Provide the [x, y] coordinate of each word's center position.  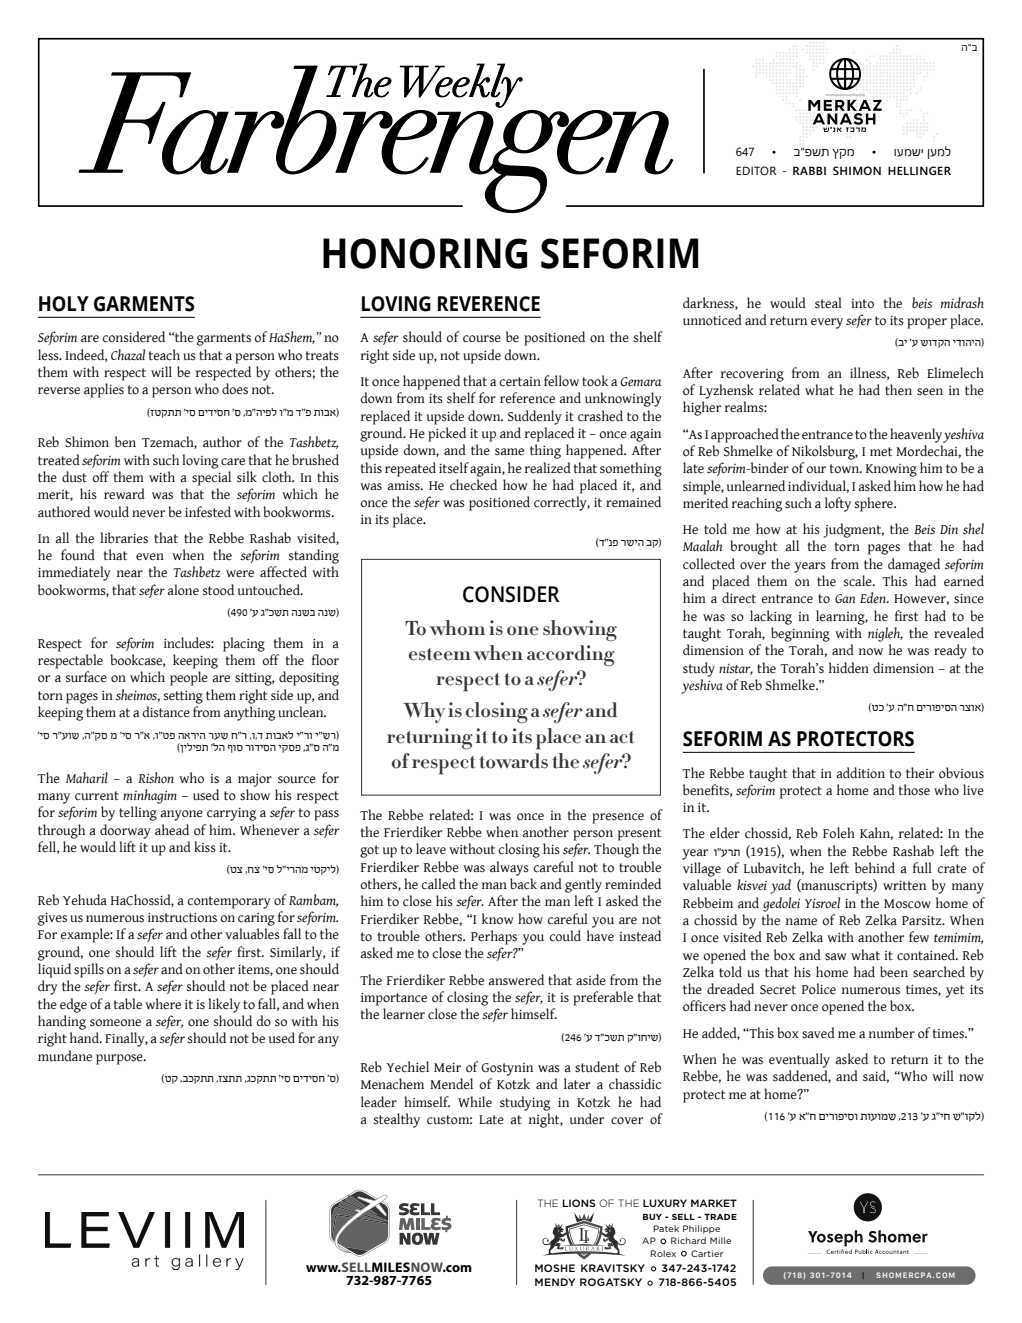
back [523, 883]
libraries [124, 538]
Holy [64, 304]
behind [875, 867]
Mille [720, 1240]
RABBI [809, 170]
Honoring [425, 253]
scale [859, 581]
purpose [120, 1059]
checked [473, 485]
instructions [182, 917]
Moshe [555, 1268]
